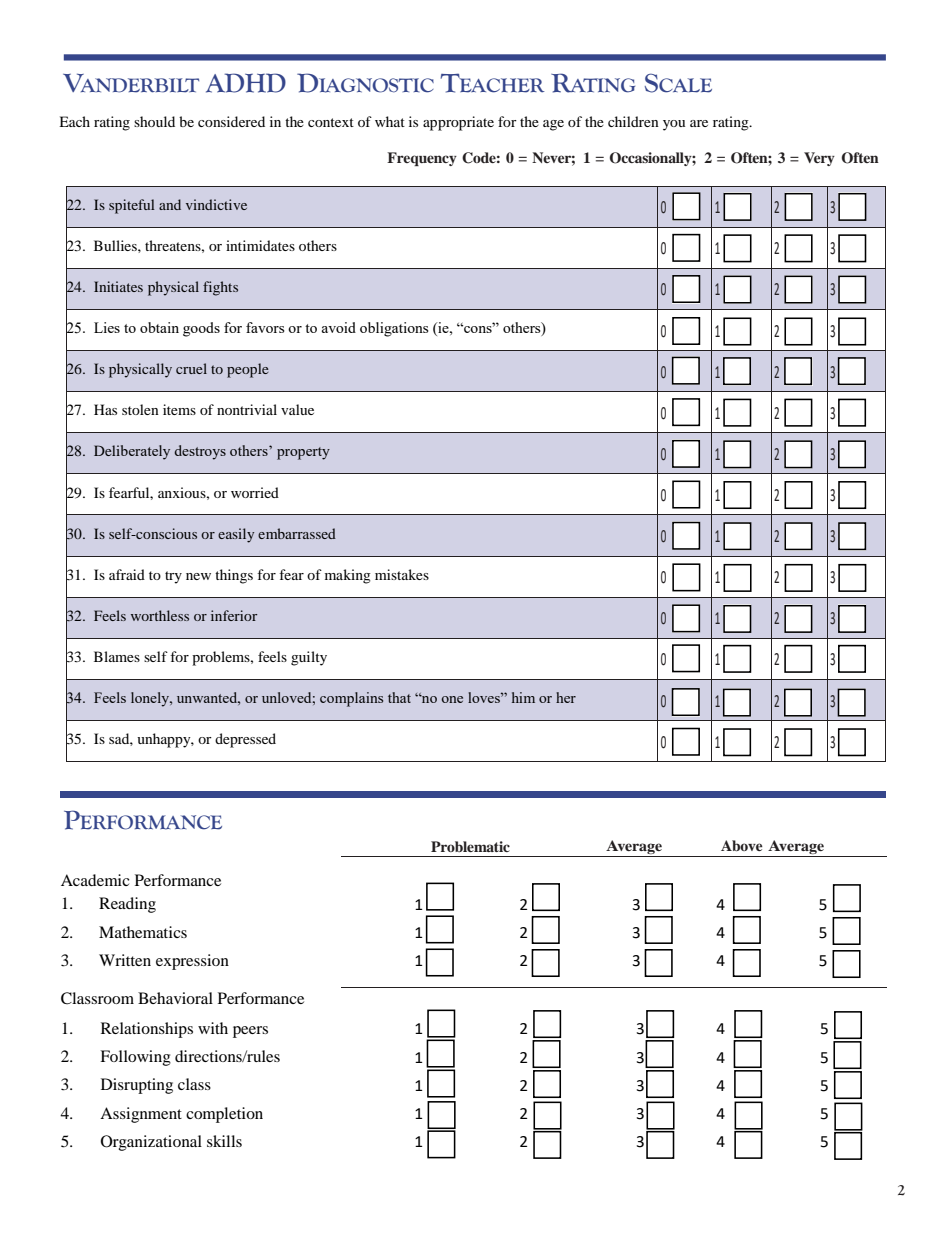  I want to click on easily, so click(236, 535).
